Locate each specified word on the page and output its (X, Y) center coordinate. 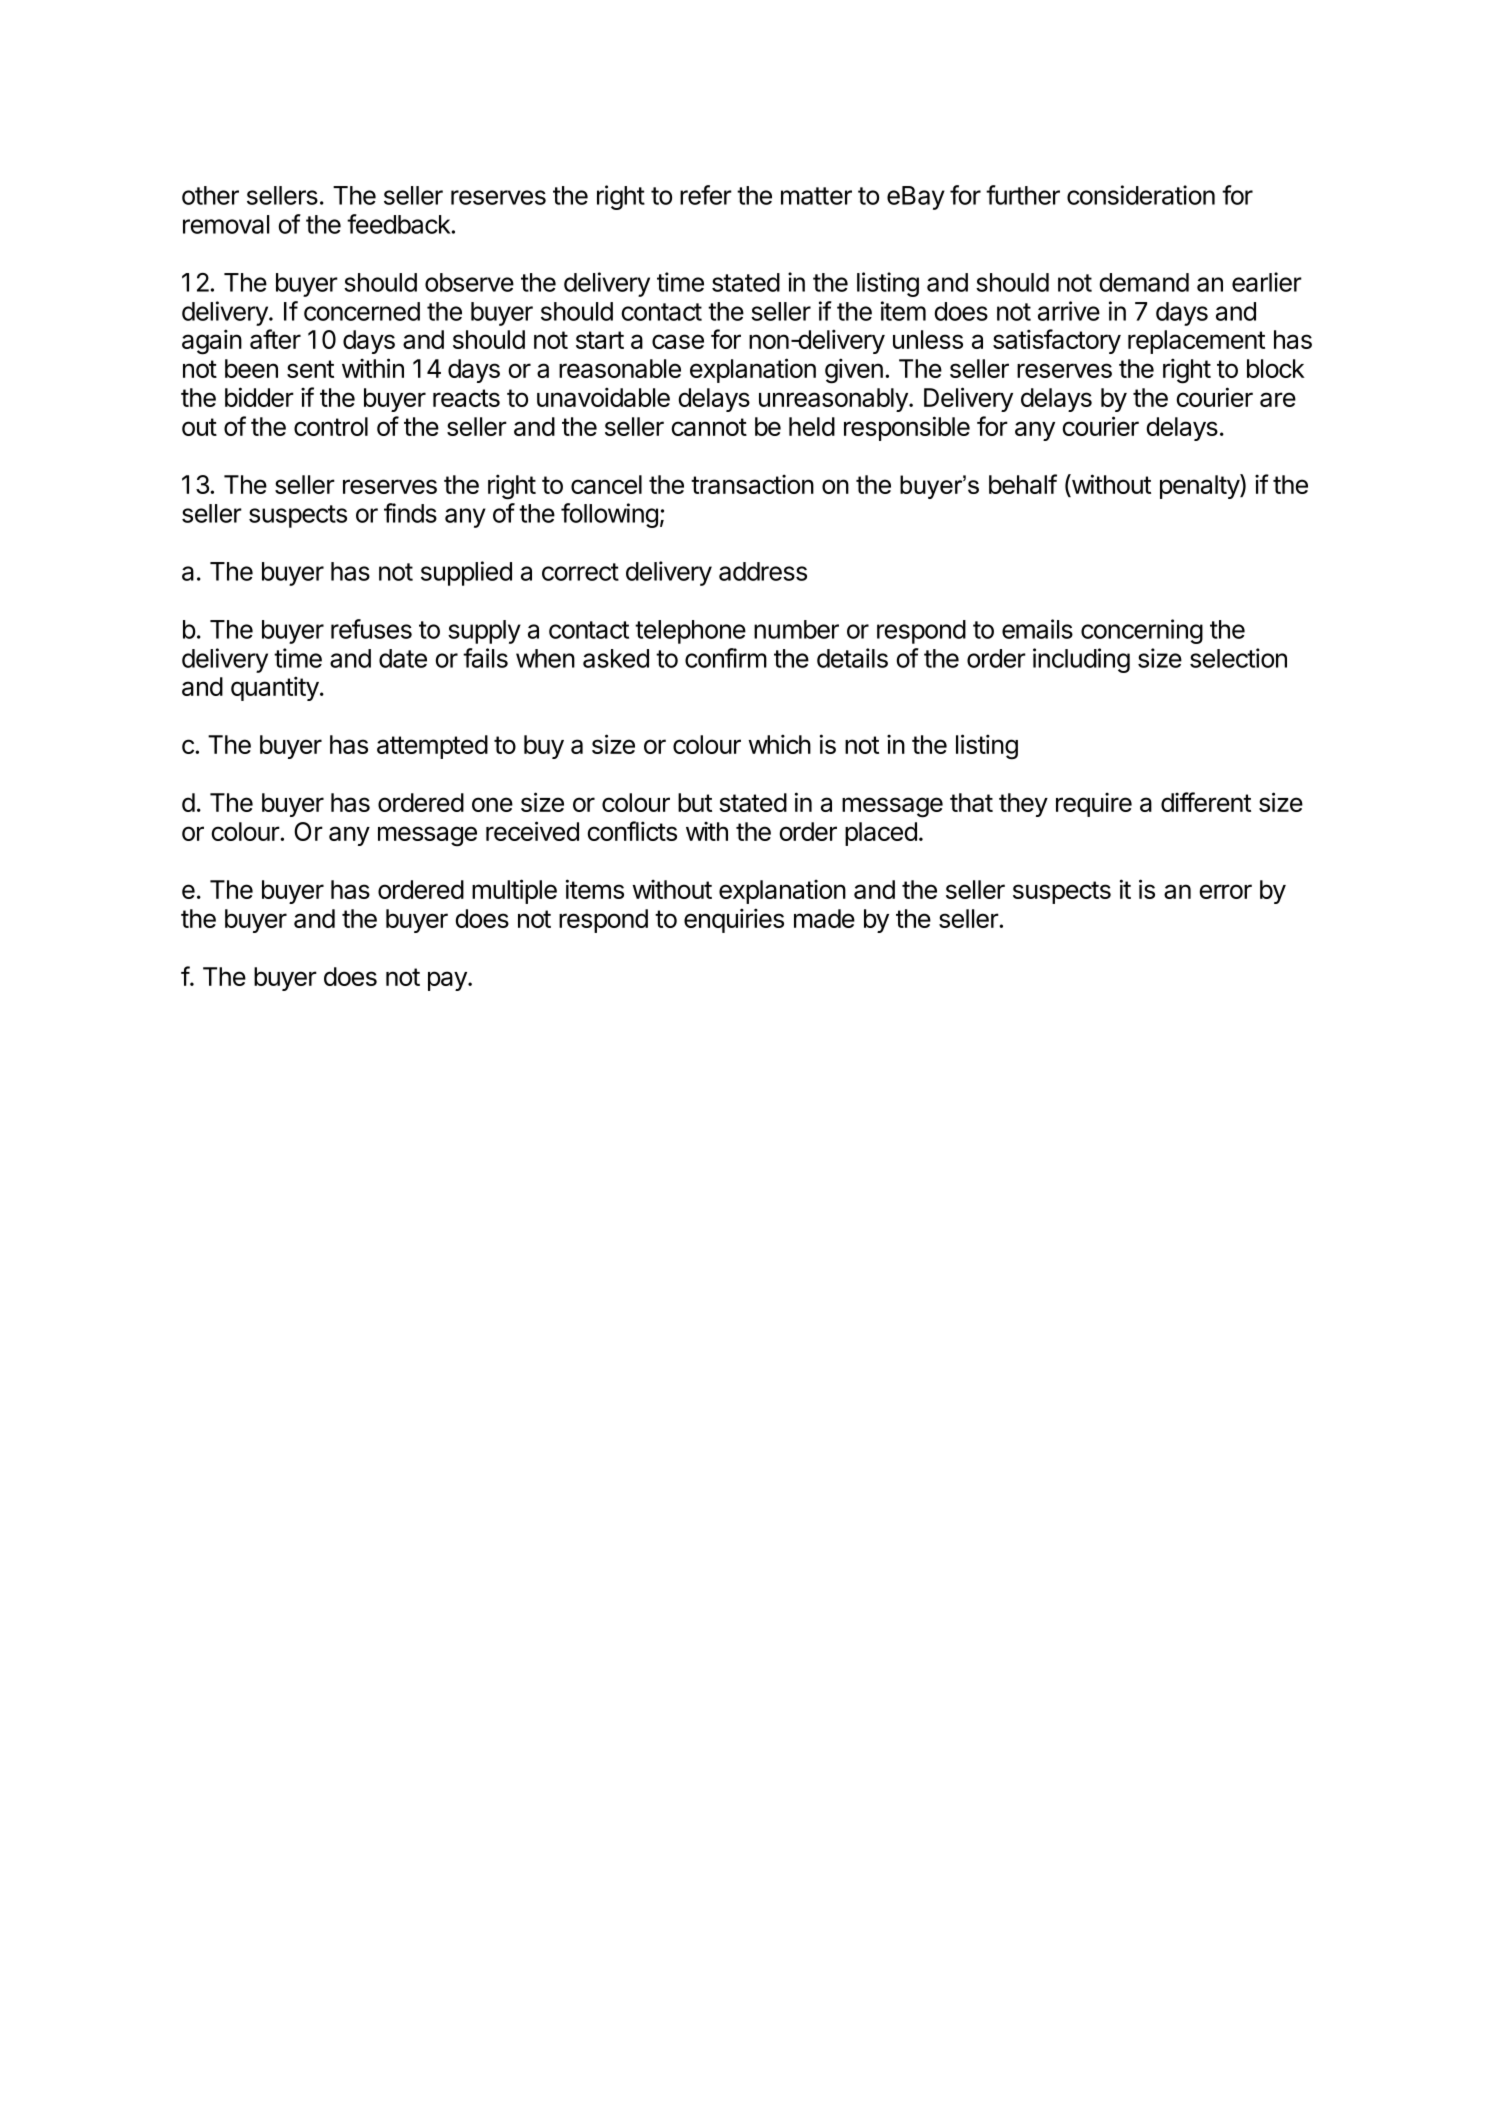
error (1226, 891)
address (763, 571)
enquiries (734, 920)
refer (706, 195)
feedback (398, 224)
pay (448, 981)
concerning (1142, 631)
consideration (1141, 195)
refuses (371, 629)
